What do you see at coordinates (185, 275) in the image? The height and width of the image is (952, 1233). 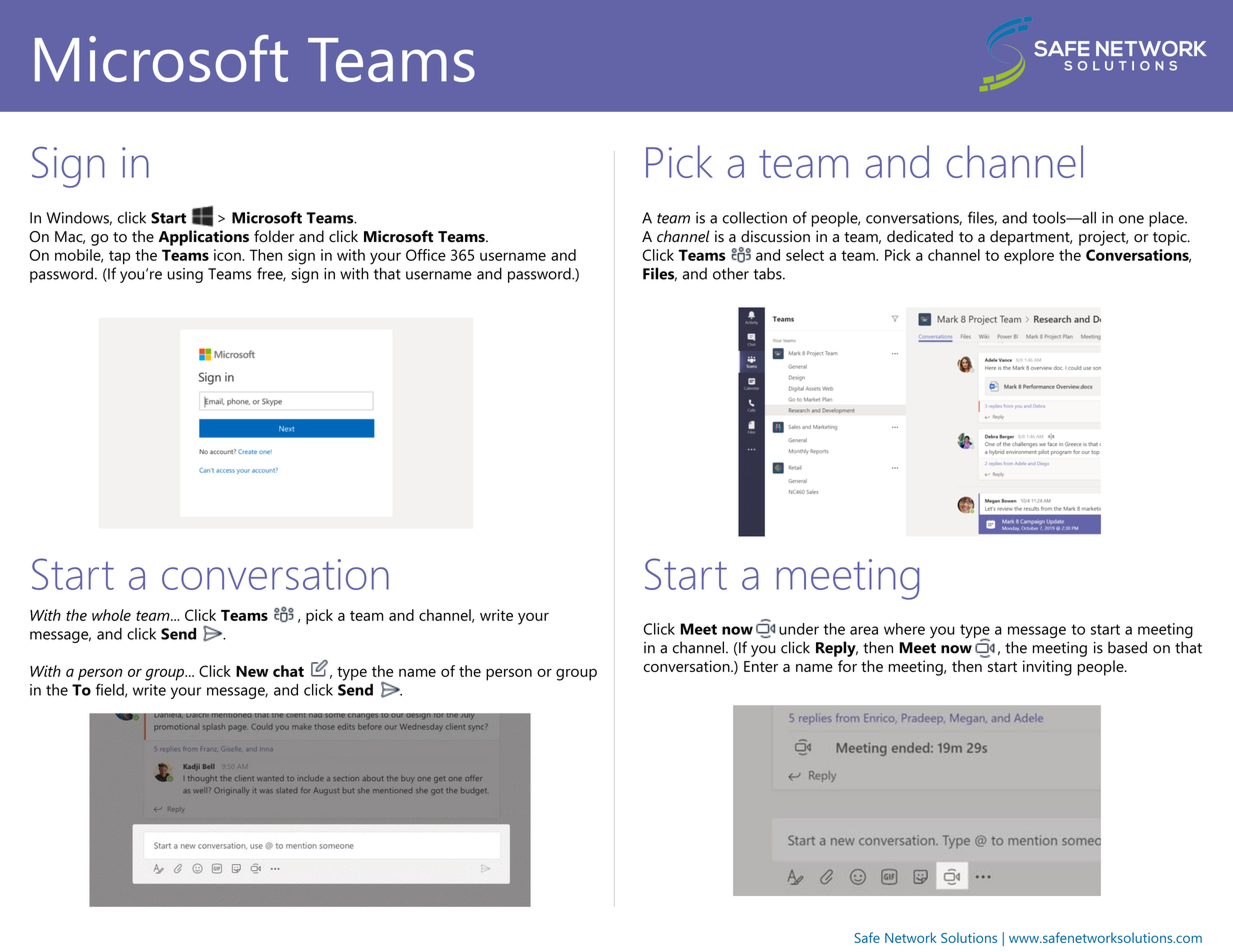 I see `using` at bounding box center [185, 275].
